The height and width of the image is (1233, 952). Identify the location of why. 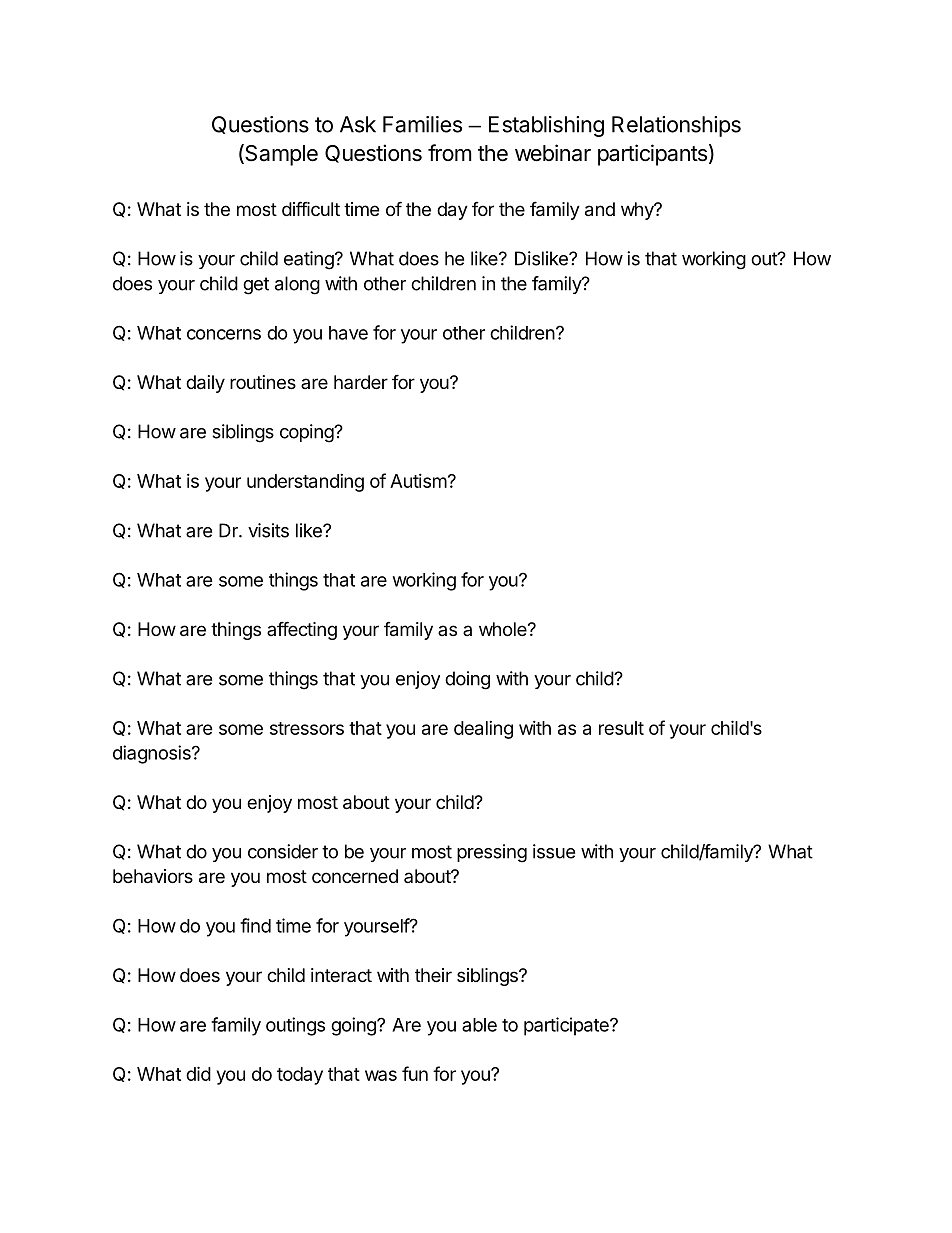
(638, 211).
